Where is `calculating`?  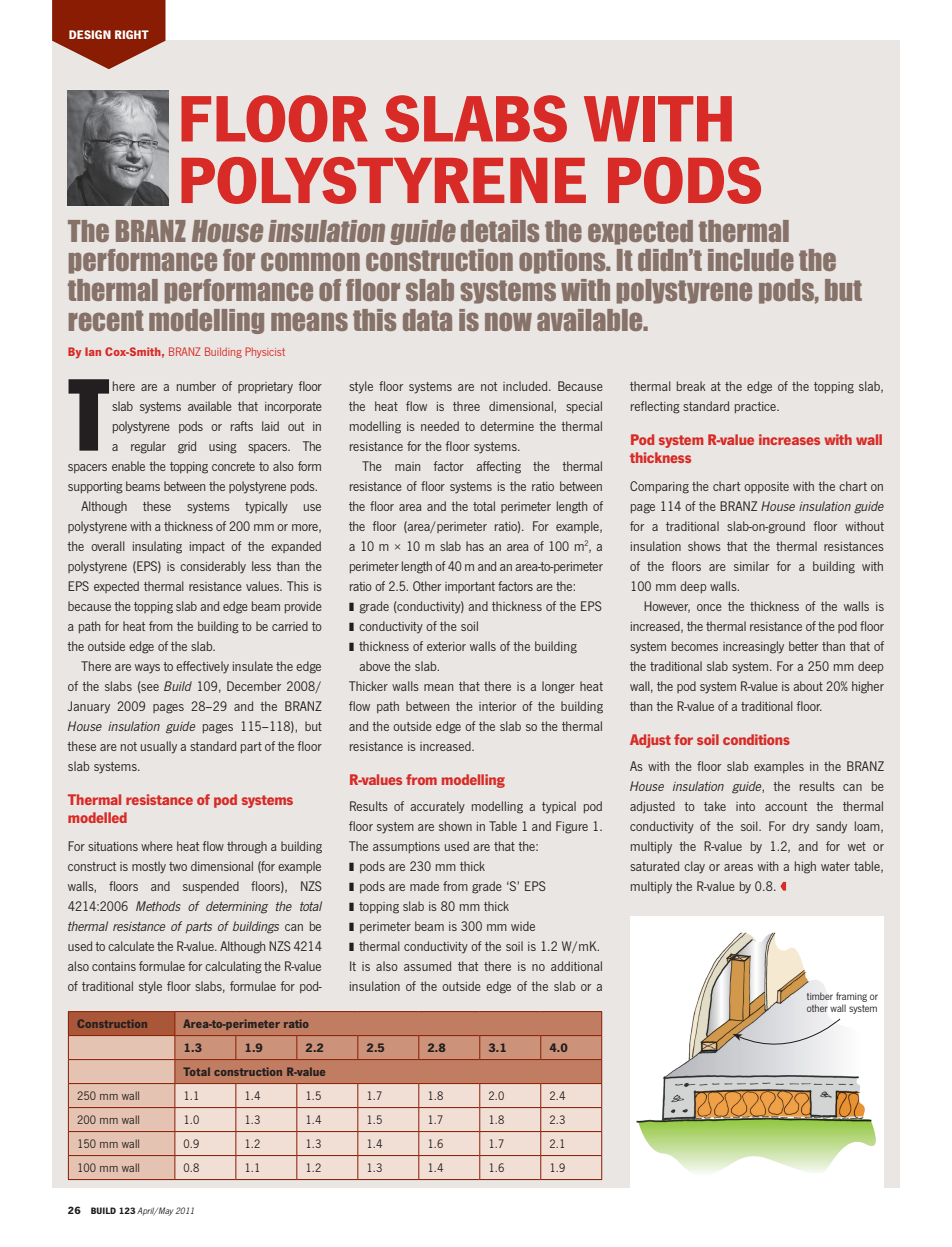 calculating is located at coordinates (233, 967).
